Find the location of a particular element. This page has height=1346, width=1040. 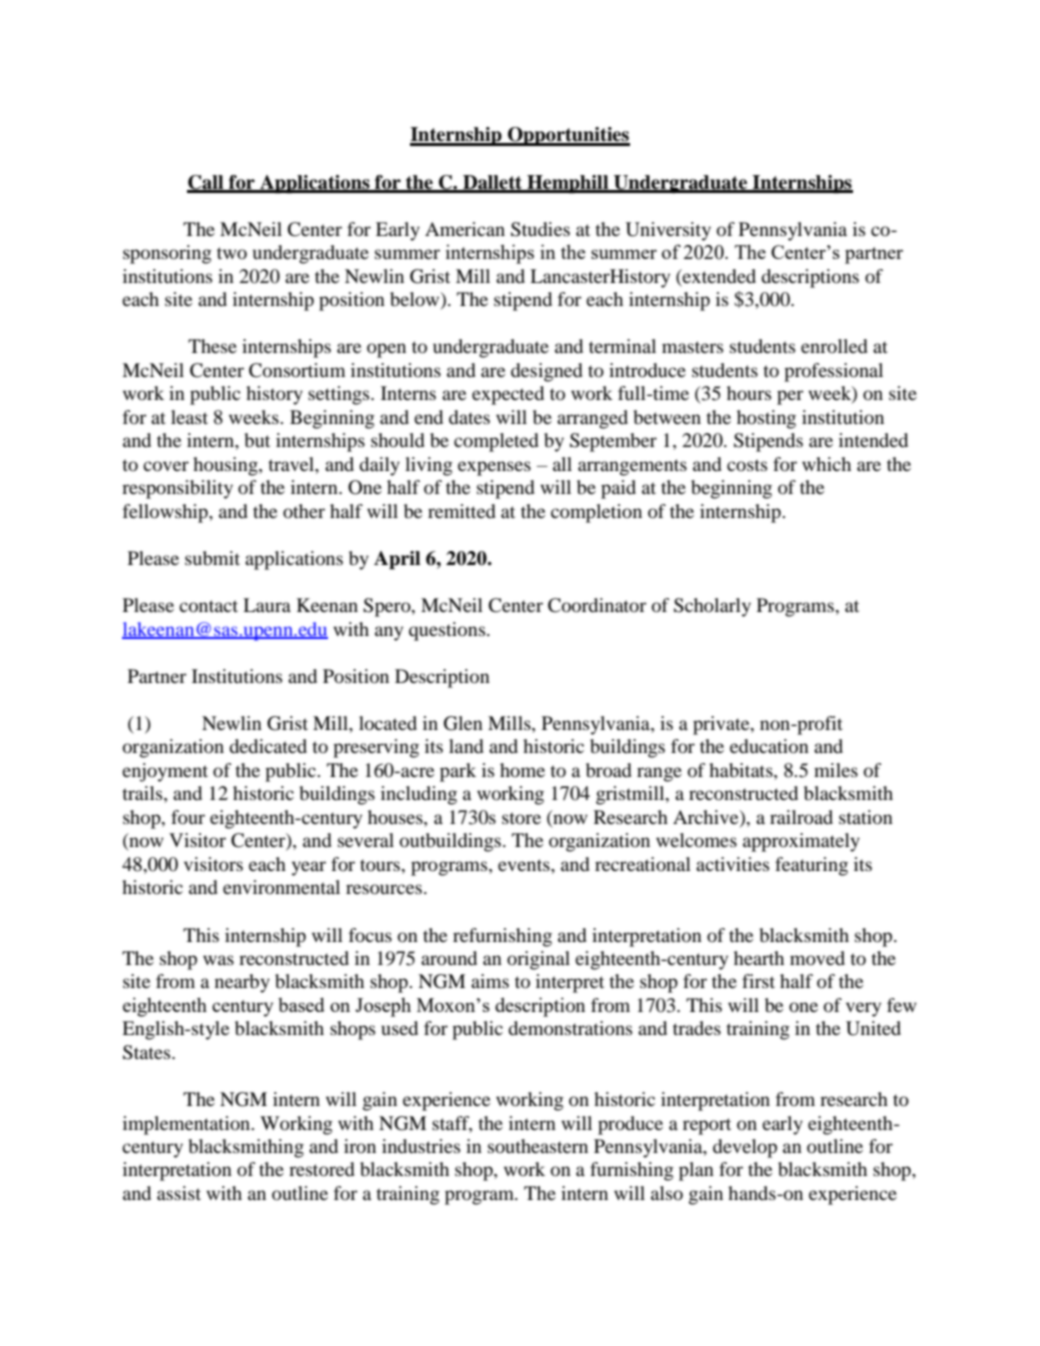

University is located at coordinates (668, 231).
